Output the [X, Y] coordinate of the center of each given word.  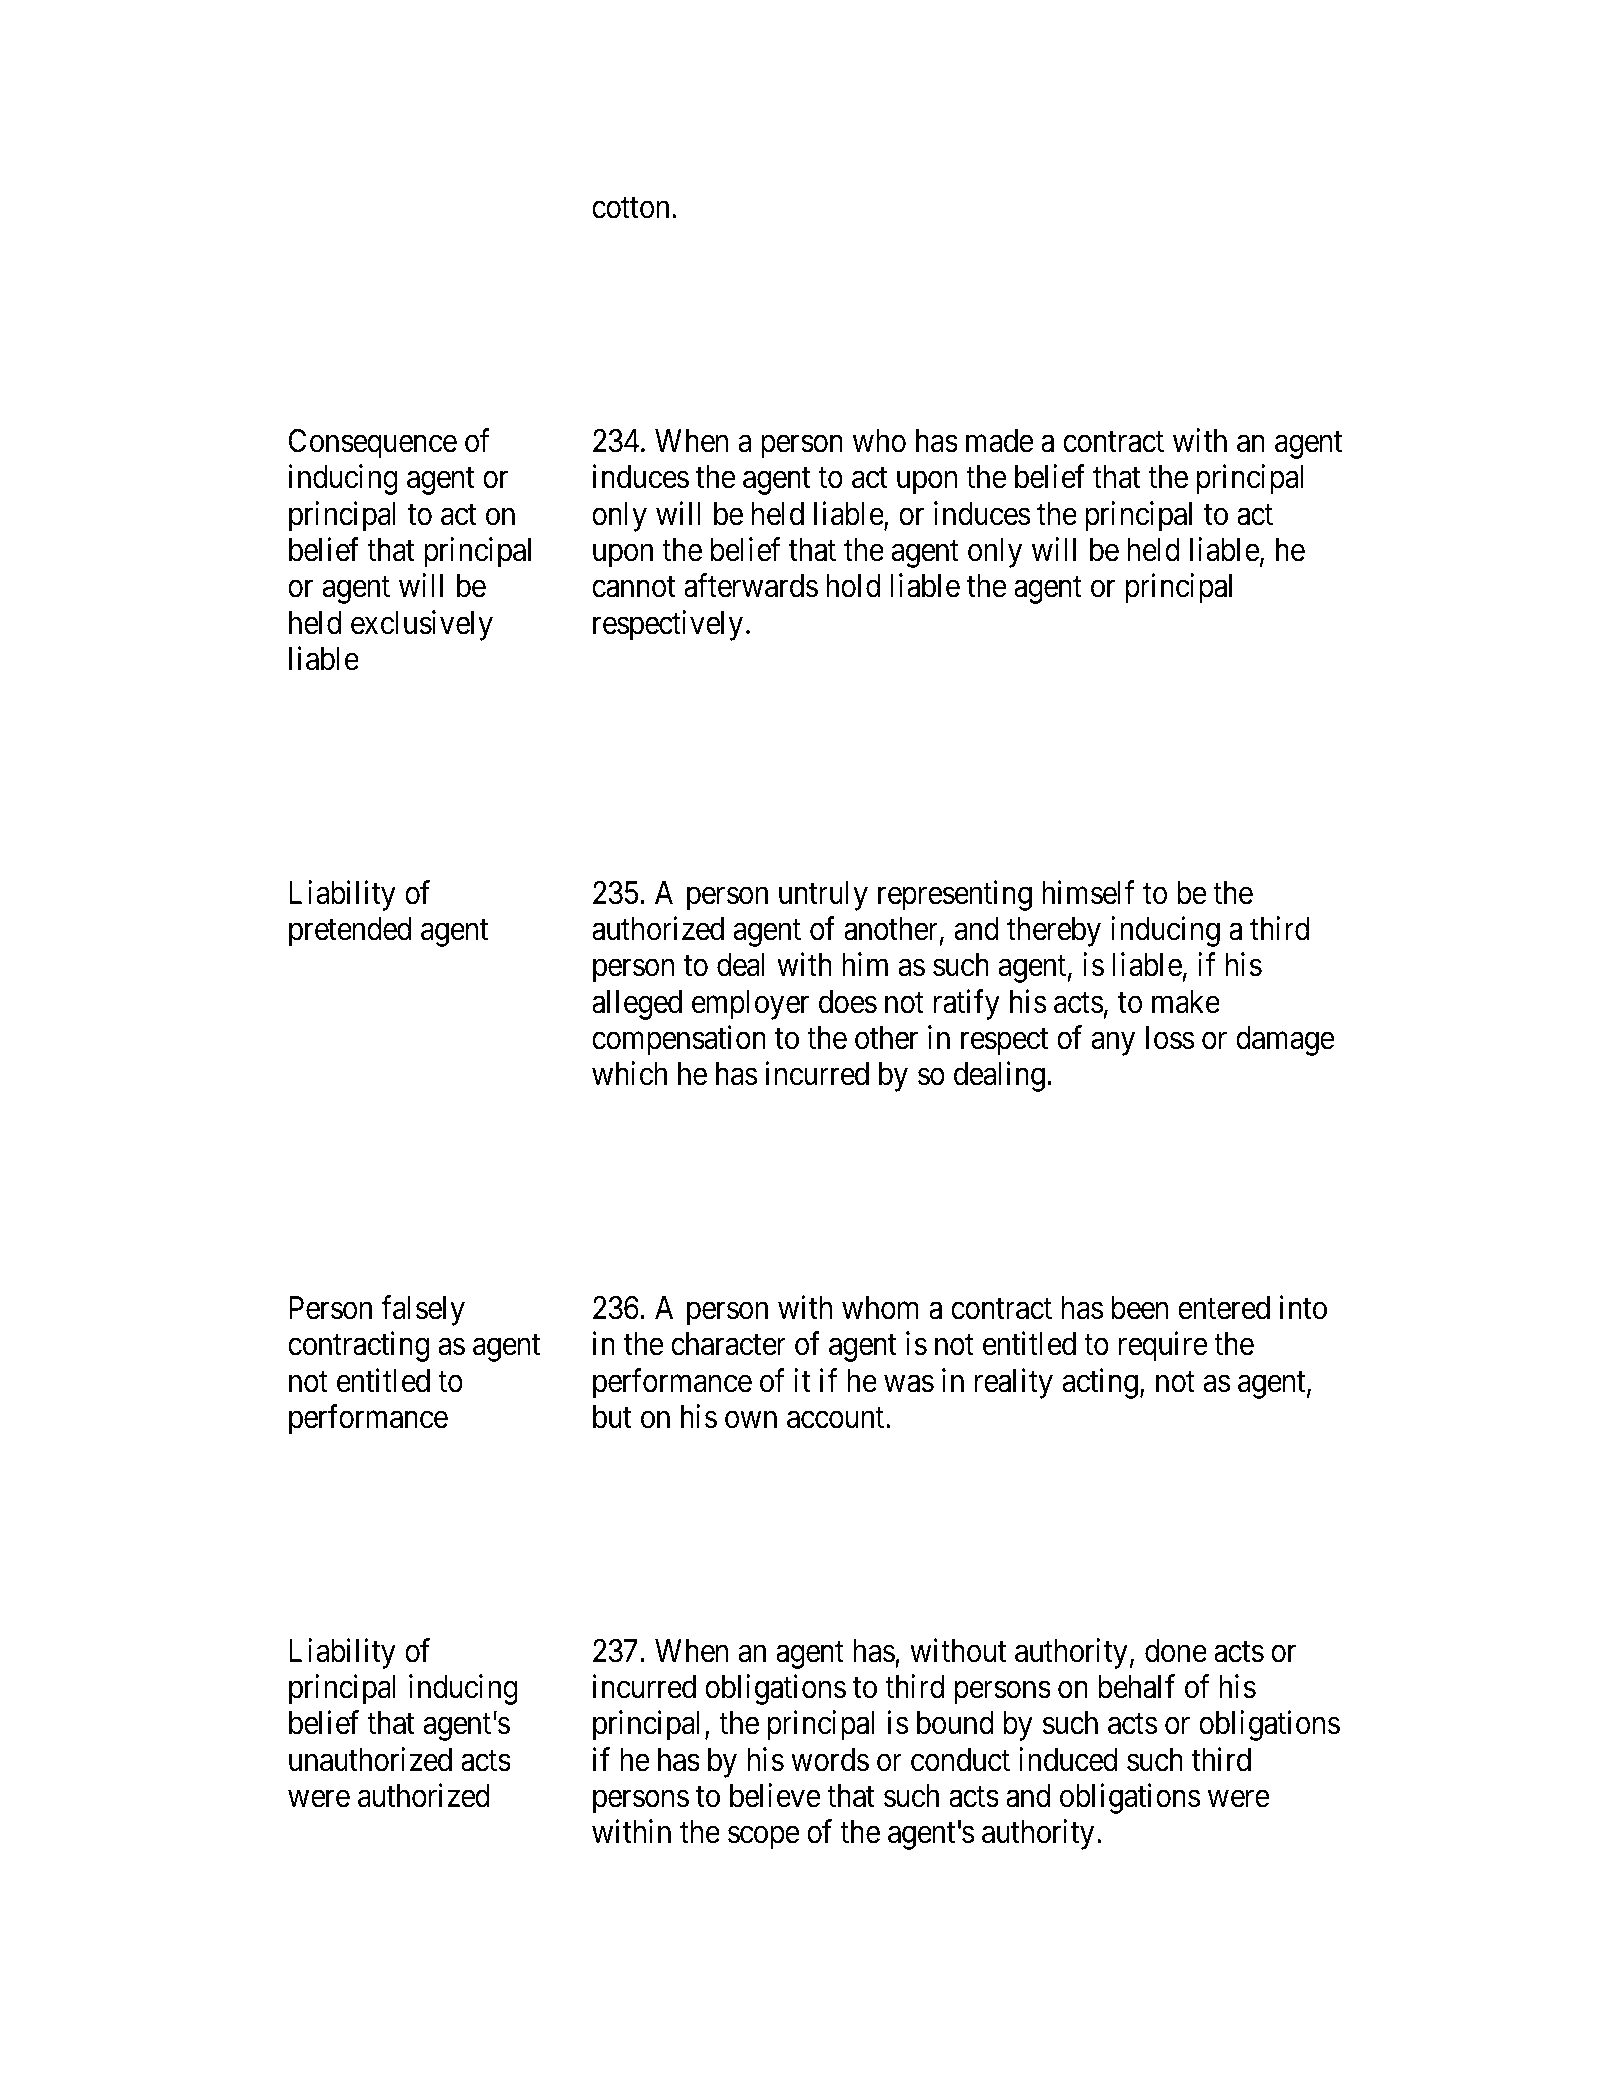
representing [955, 895]
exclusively [422, 625]
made [1000, 441]
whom [880, 1308]
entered [1224, 1308]
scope [764, 1838]
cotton [630, 208]
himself [1088, 892]
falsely [423, 1310]
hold [853, 586]
